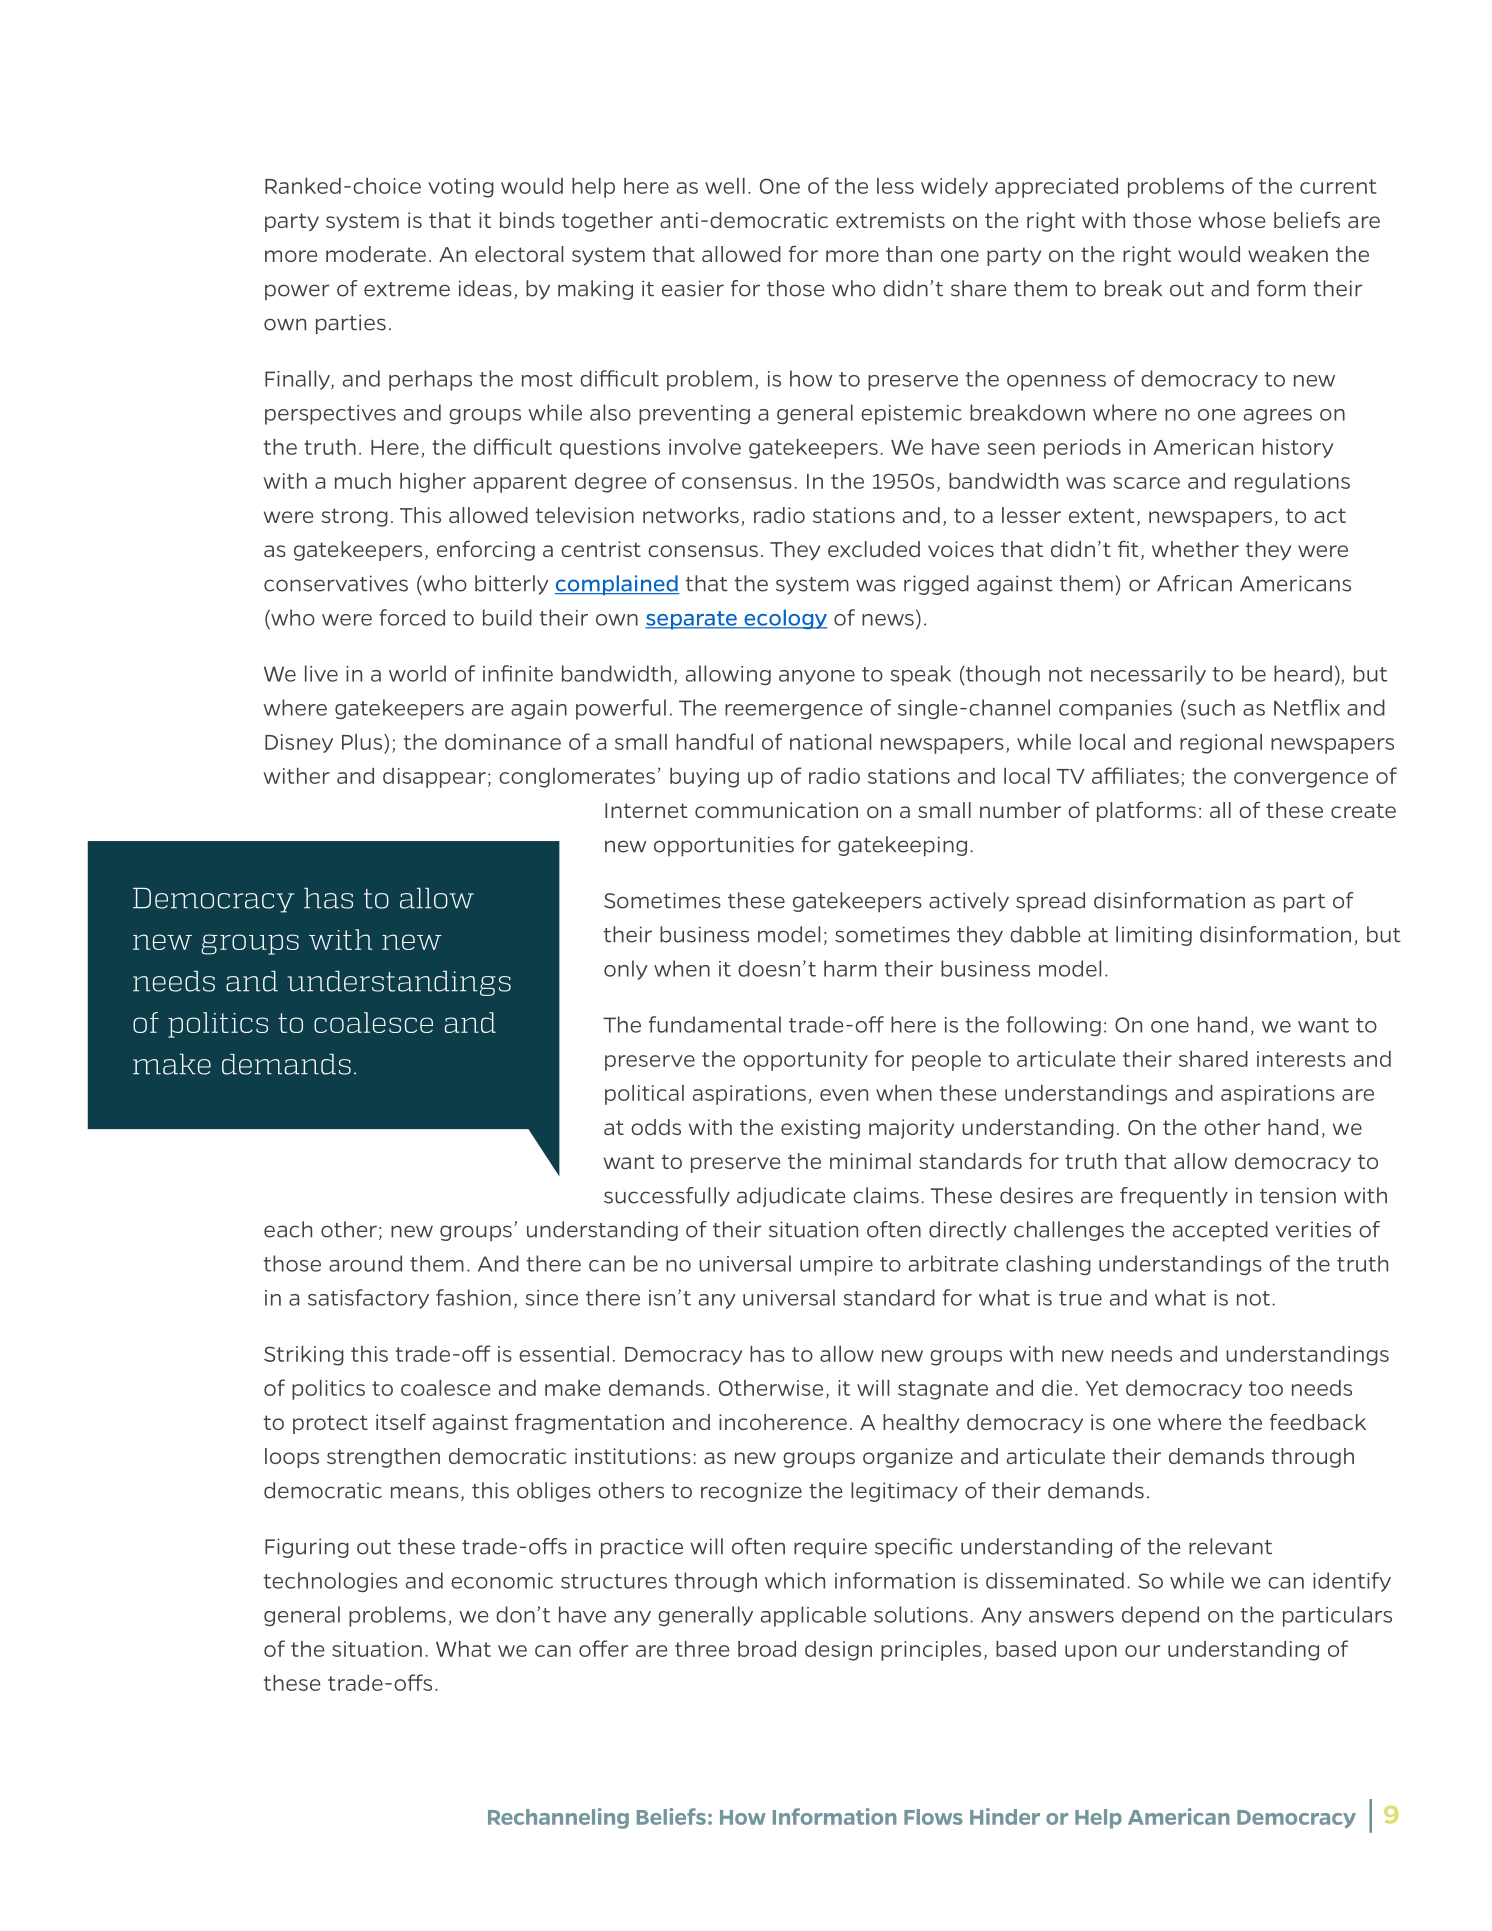 The image size is (1492, 1931). Describe the element at coordinates (603, 1648) in the document. I see `offer` at that location.
